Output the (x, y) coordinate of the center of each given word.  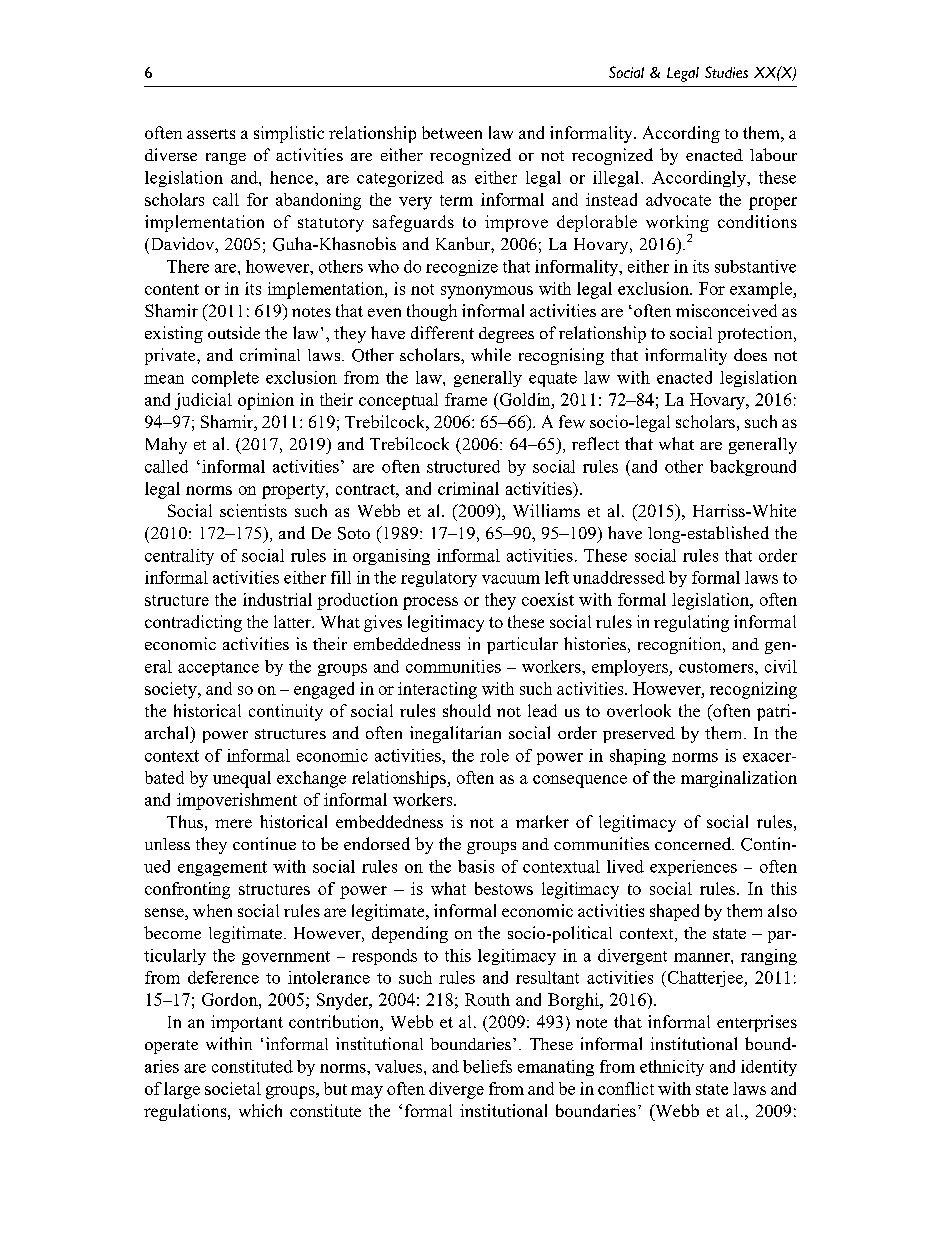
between (452, 132)
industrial (277, 599)
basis (476, 866)
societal (233, 1088)
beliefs (487, 1066)
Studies (726, 72)
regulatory (439, 579)
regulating (691, 623)
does (750, 354)
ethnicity (672, 1068)
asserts (211, 134)
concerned (694, 843)
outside (234, 332)
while (491, 354)
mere (233, 823)
